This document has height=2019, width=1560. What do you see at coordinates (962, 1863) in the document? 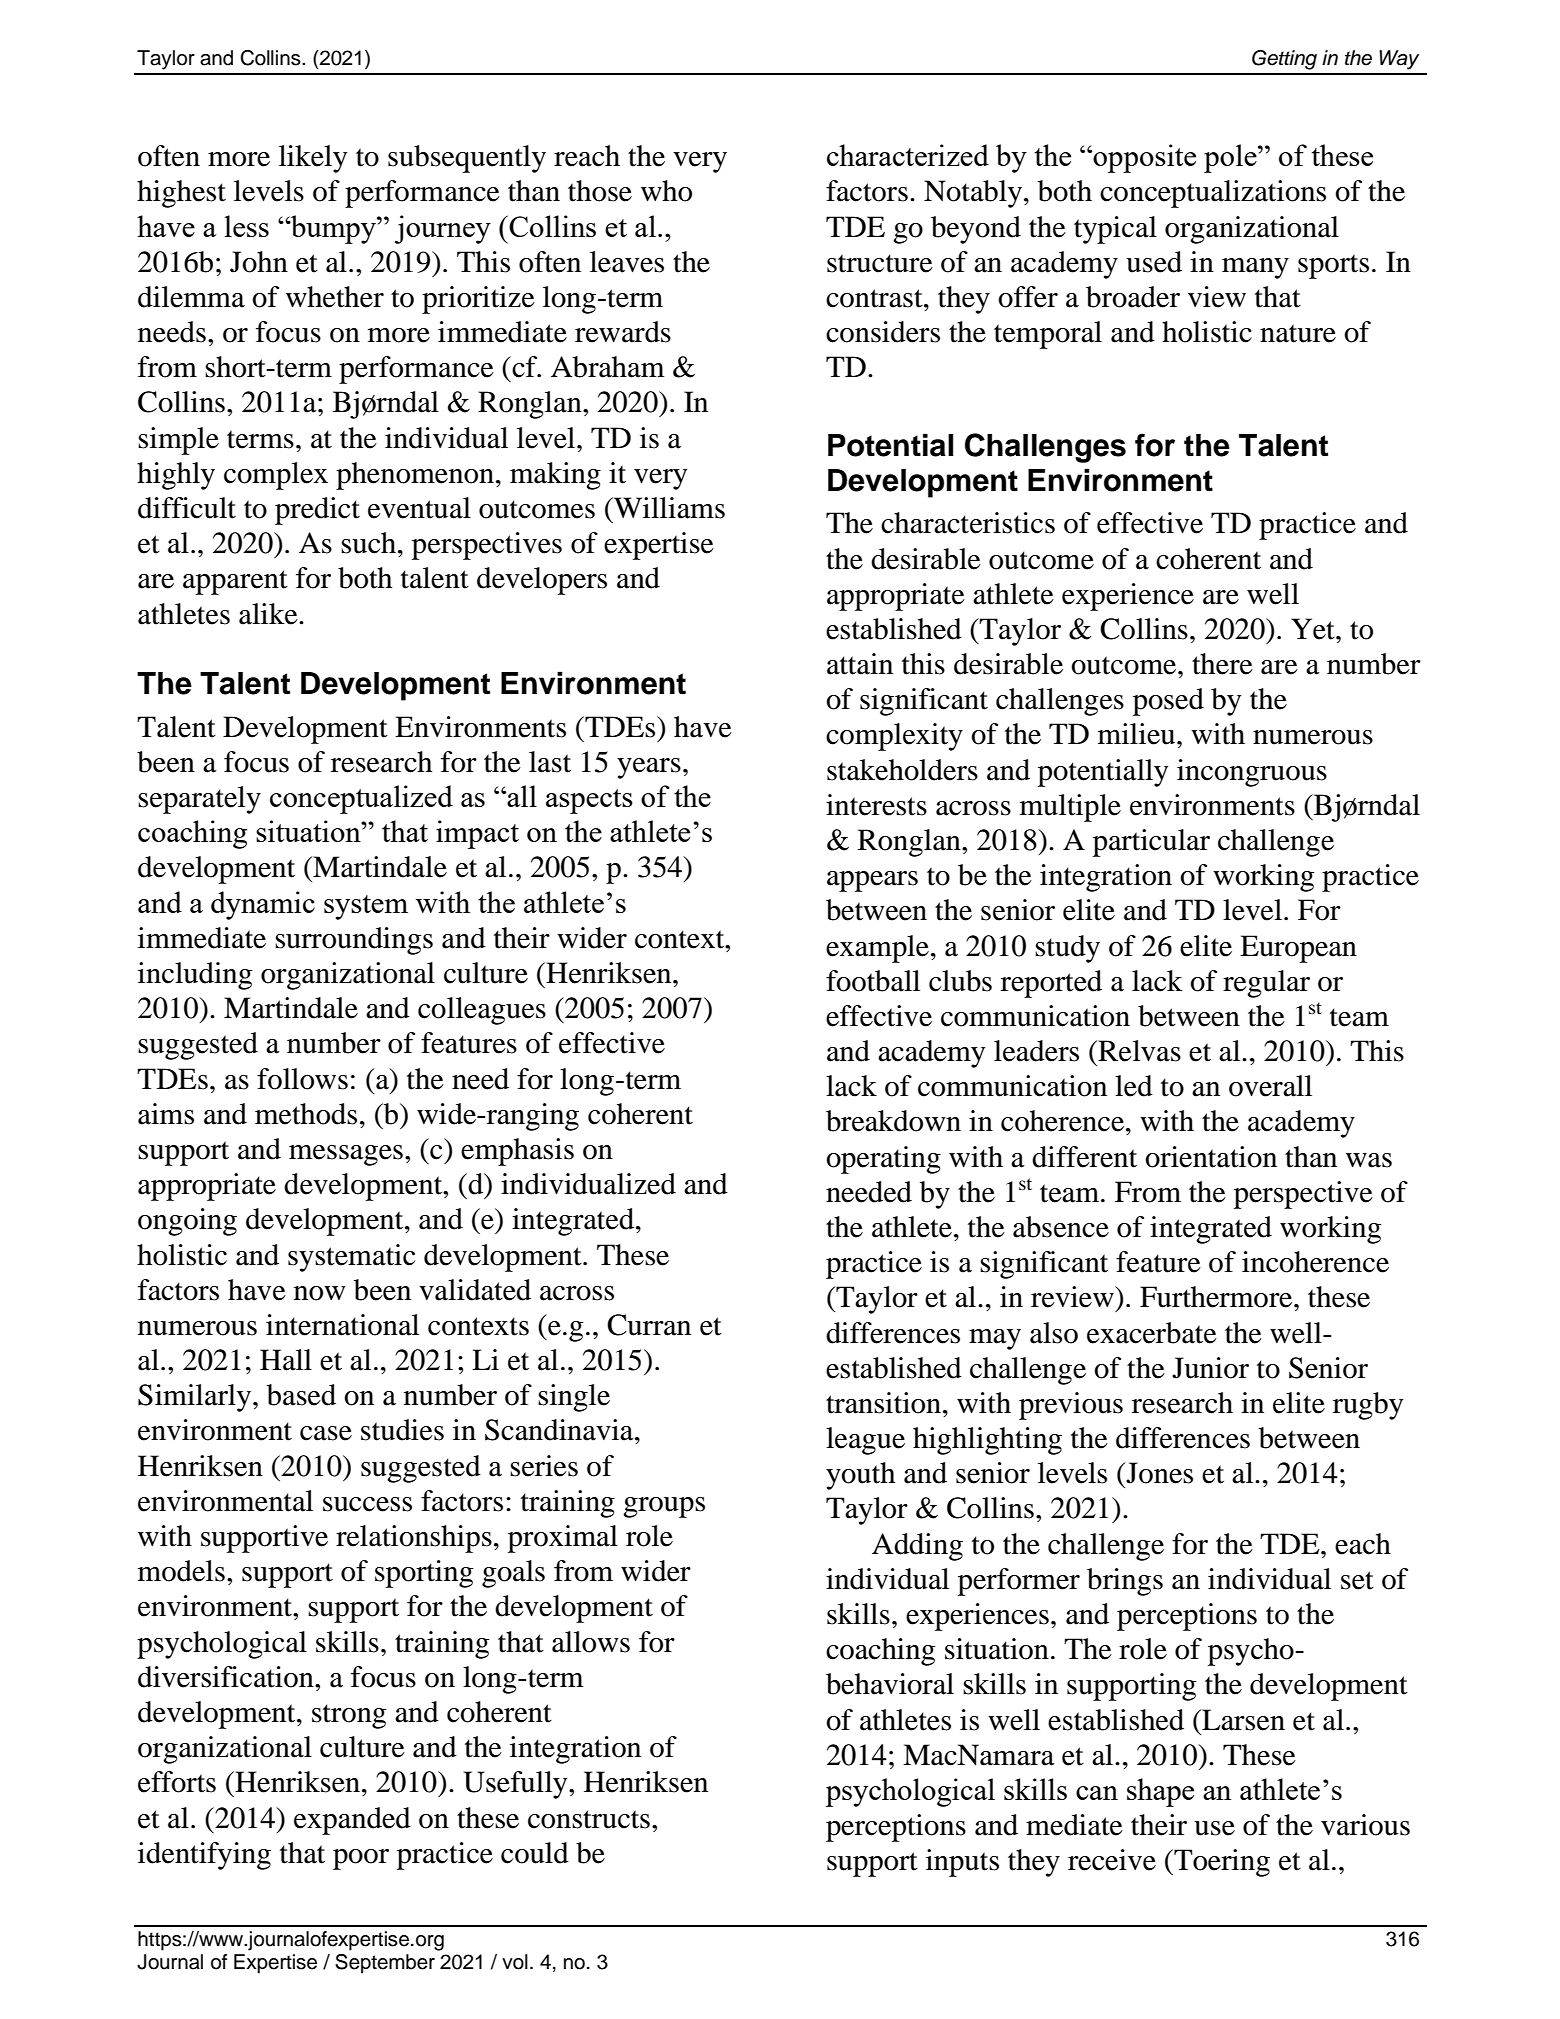
I see `inputs` at bounding box center [962, 1863].
